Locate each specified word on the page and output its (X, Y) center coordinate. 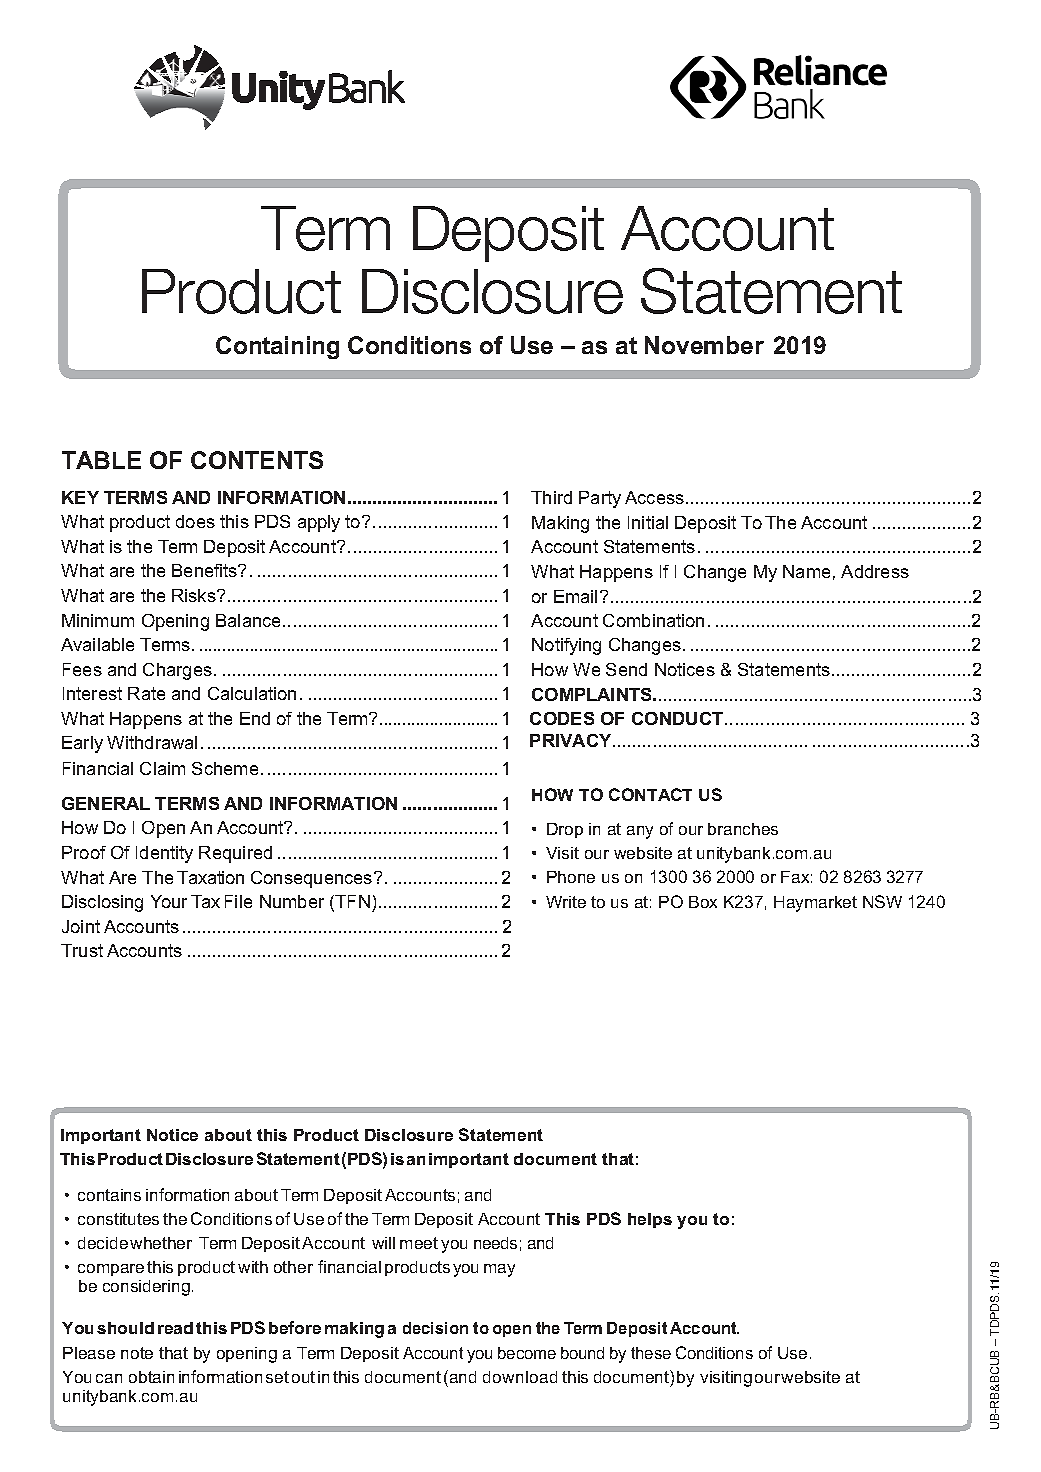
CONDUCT (679, 718)
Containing (277, 347)
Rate (146, 693)
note (137, 1353)
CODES (562, 718)
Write (566, 902)
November (704, 345)
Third (551, 497)
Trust (82, 950)
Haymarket (815, 904)
